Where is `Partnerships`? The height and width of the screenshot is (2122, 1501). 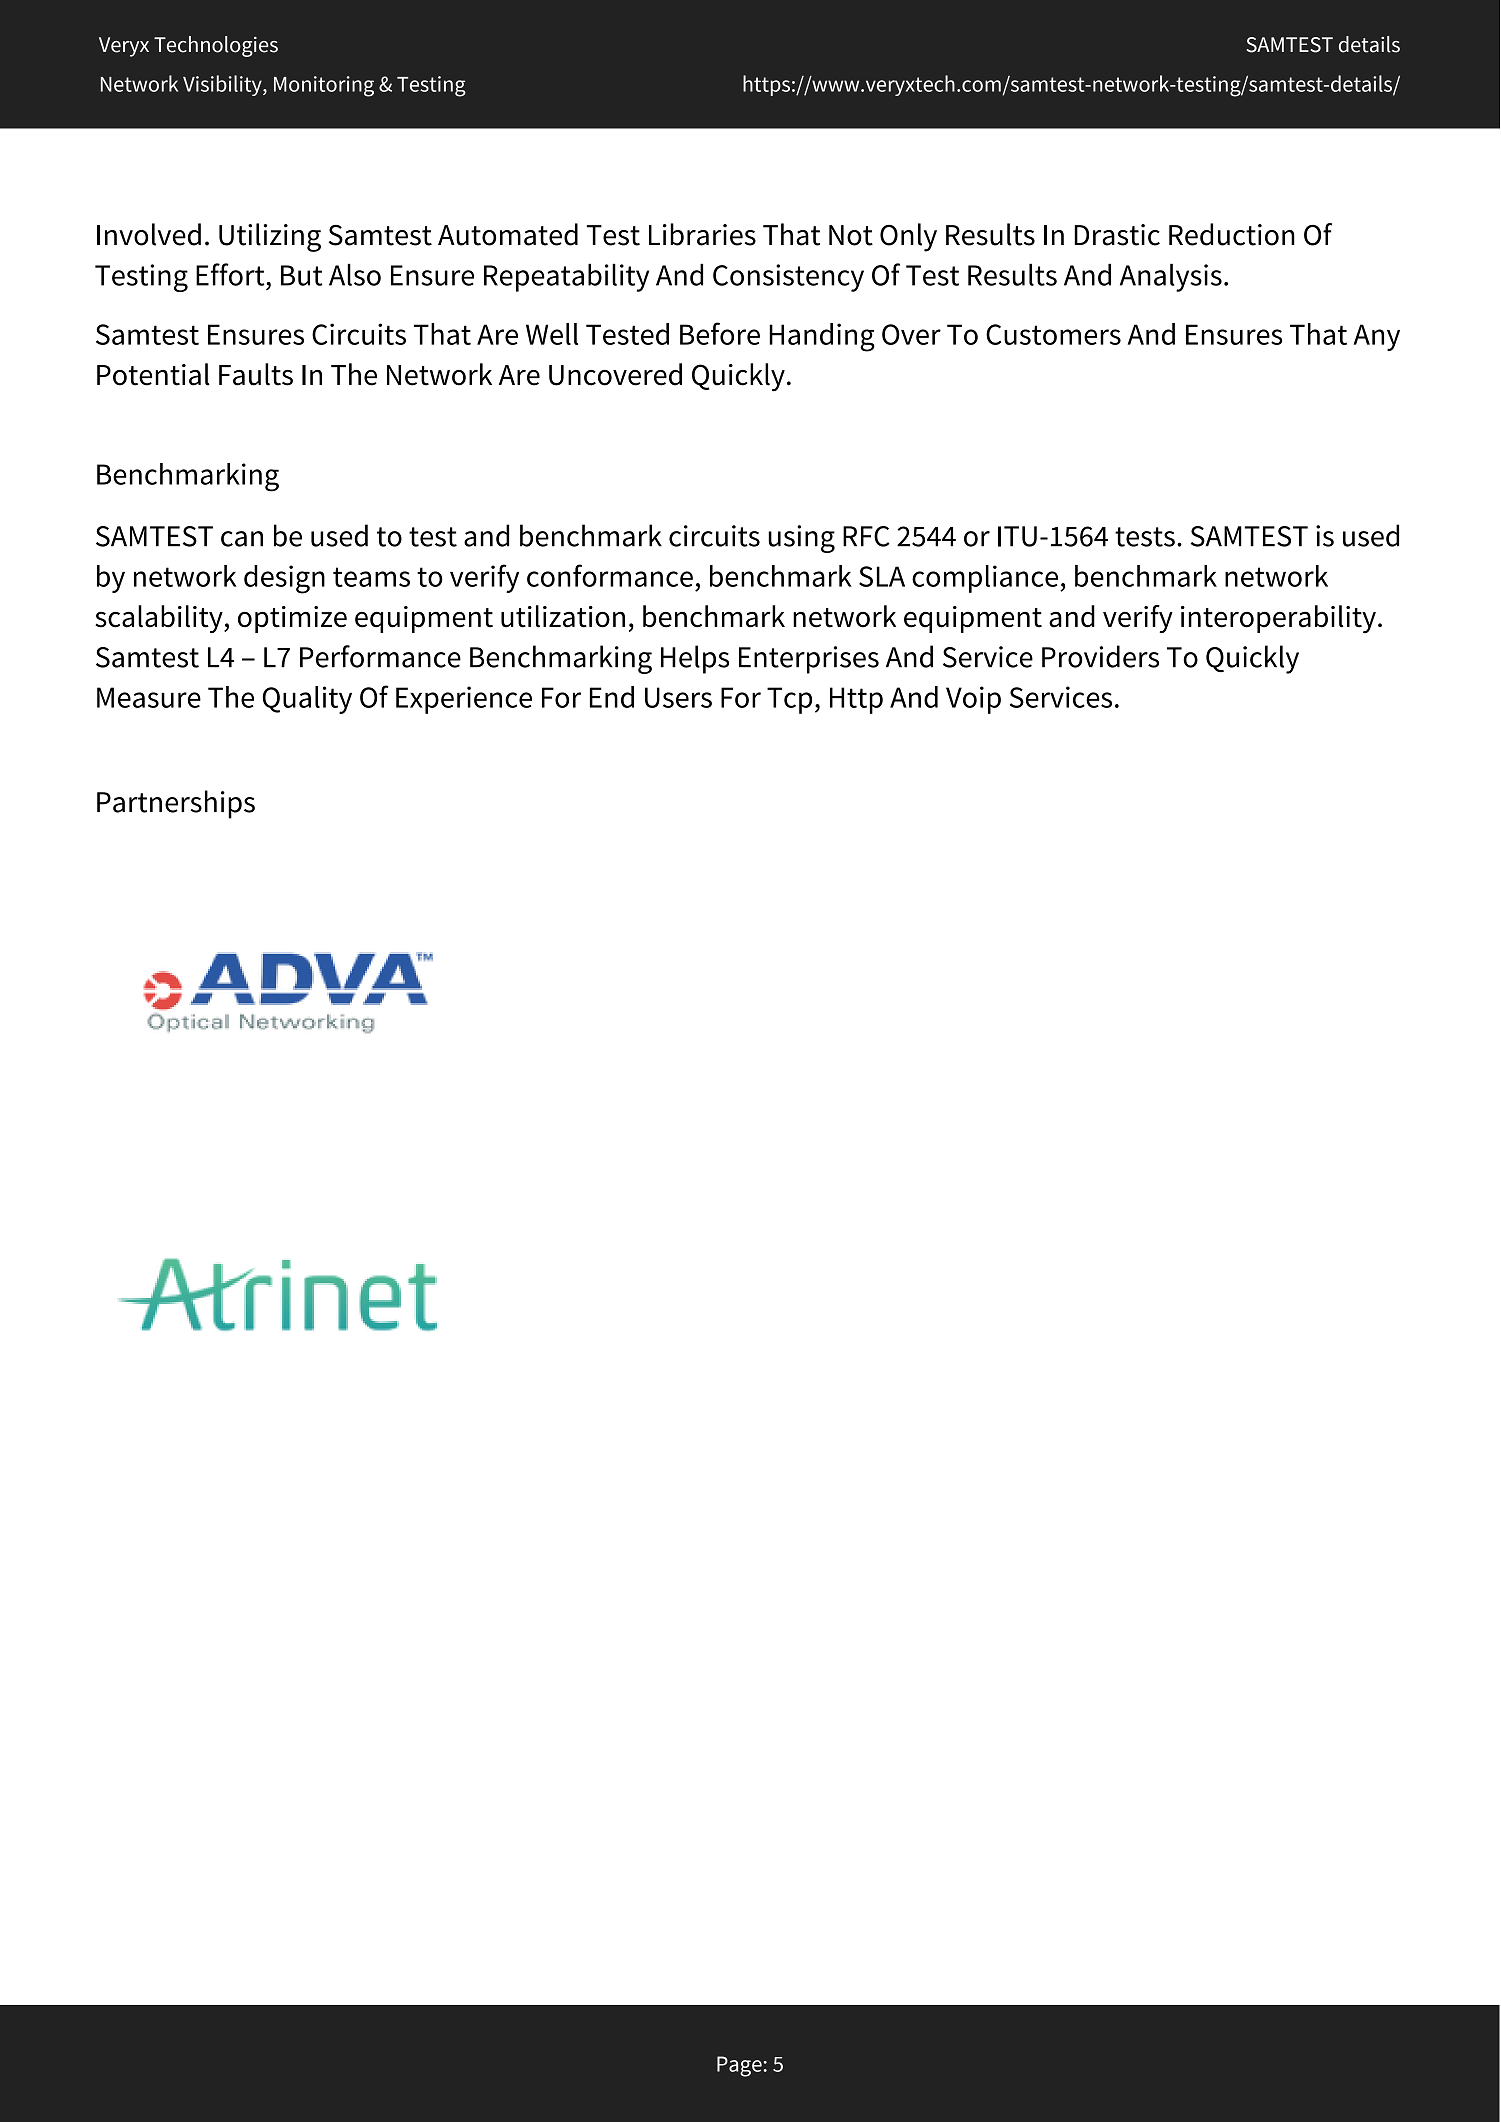
Partnerships is located at coordinates (176, 804).
